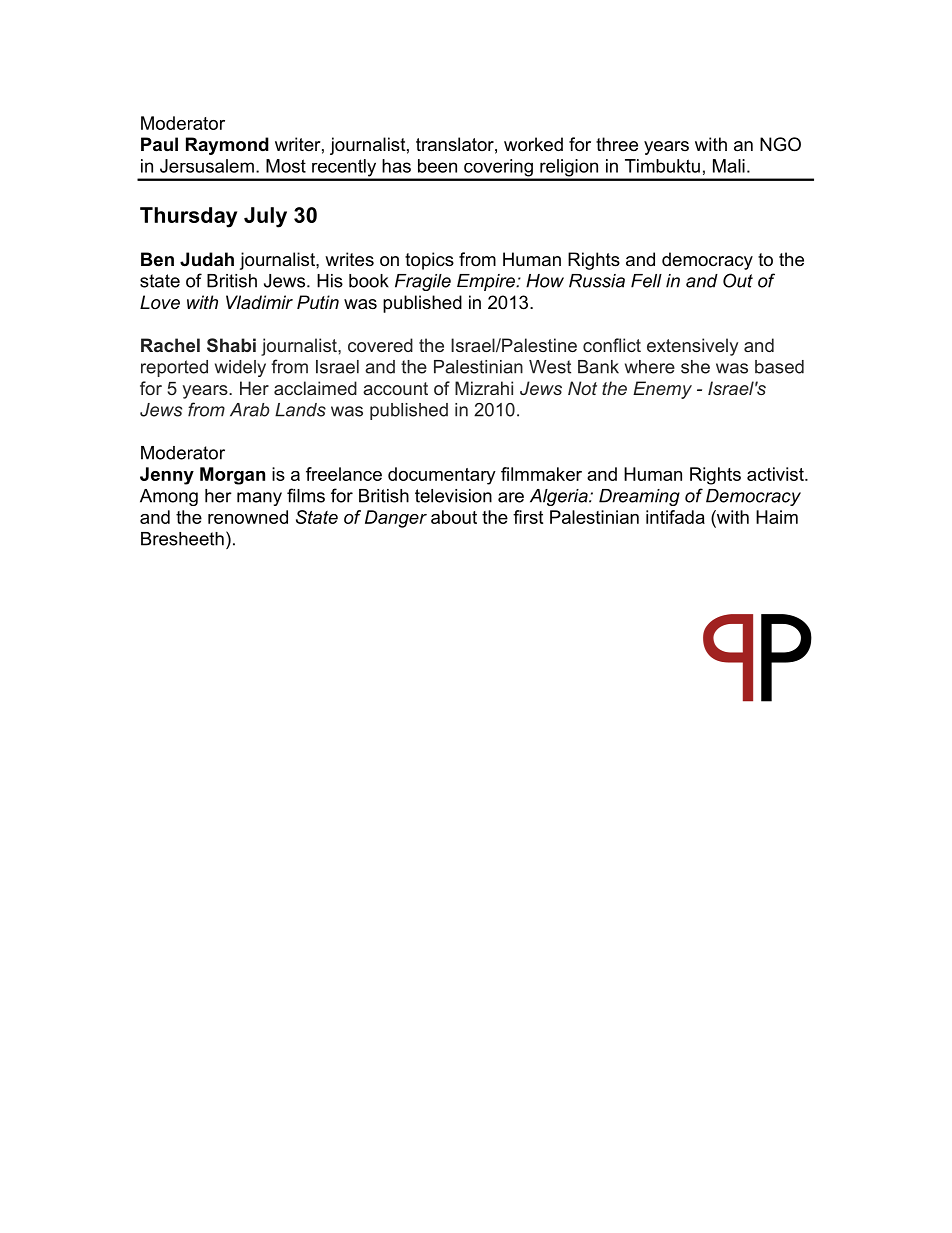  What do you see at coordinates (248, 517) in the page?
I see `renowned` at bounding box center [248, 517].
